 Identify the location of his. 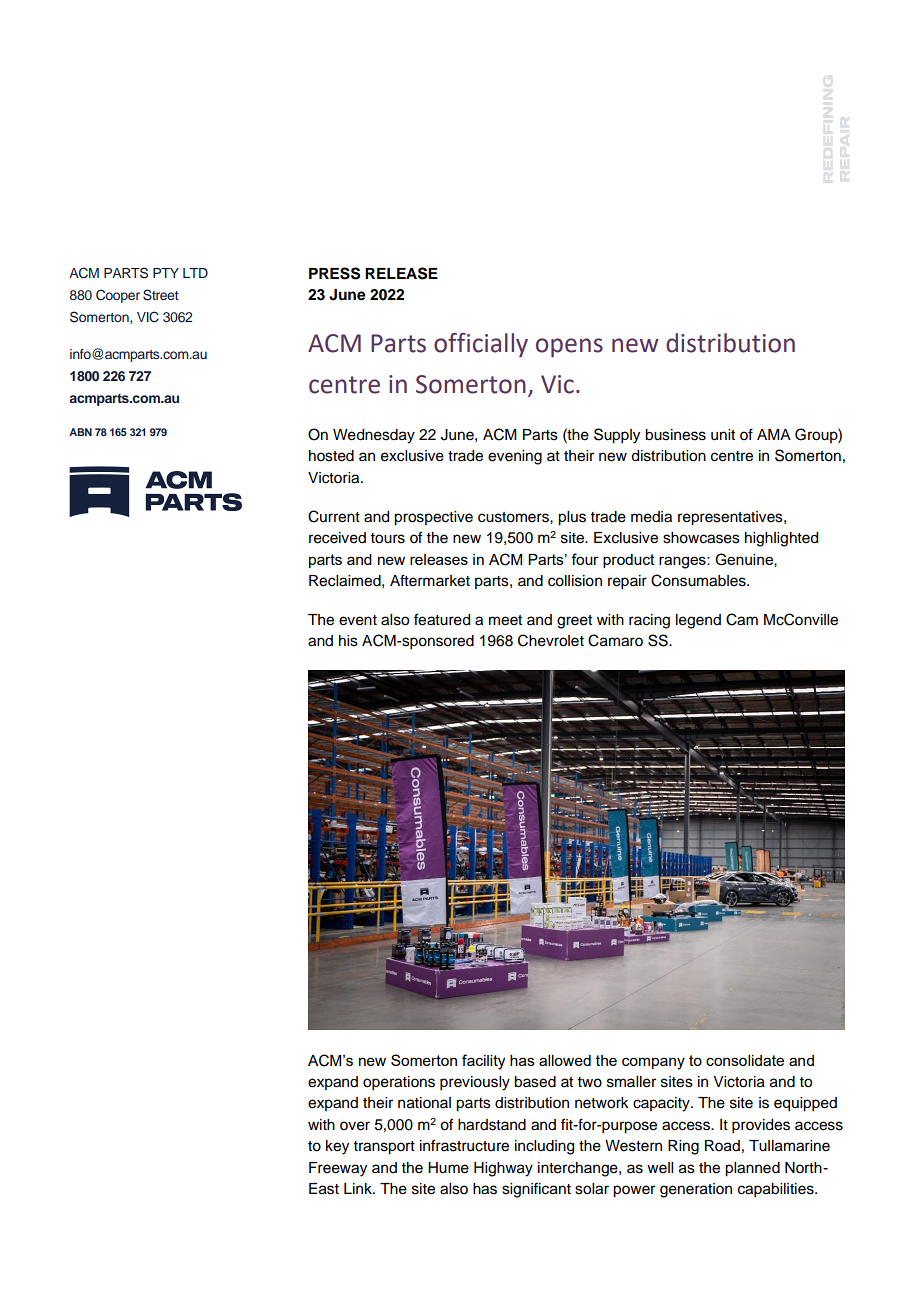
(348, 641).
